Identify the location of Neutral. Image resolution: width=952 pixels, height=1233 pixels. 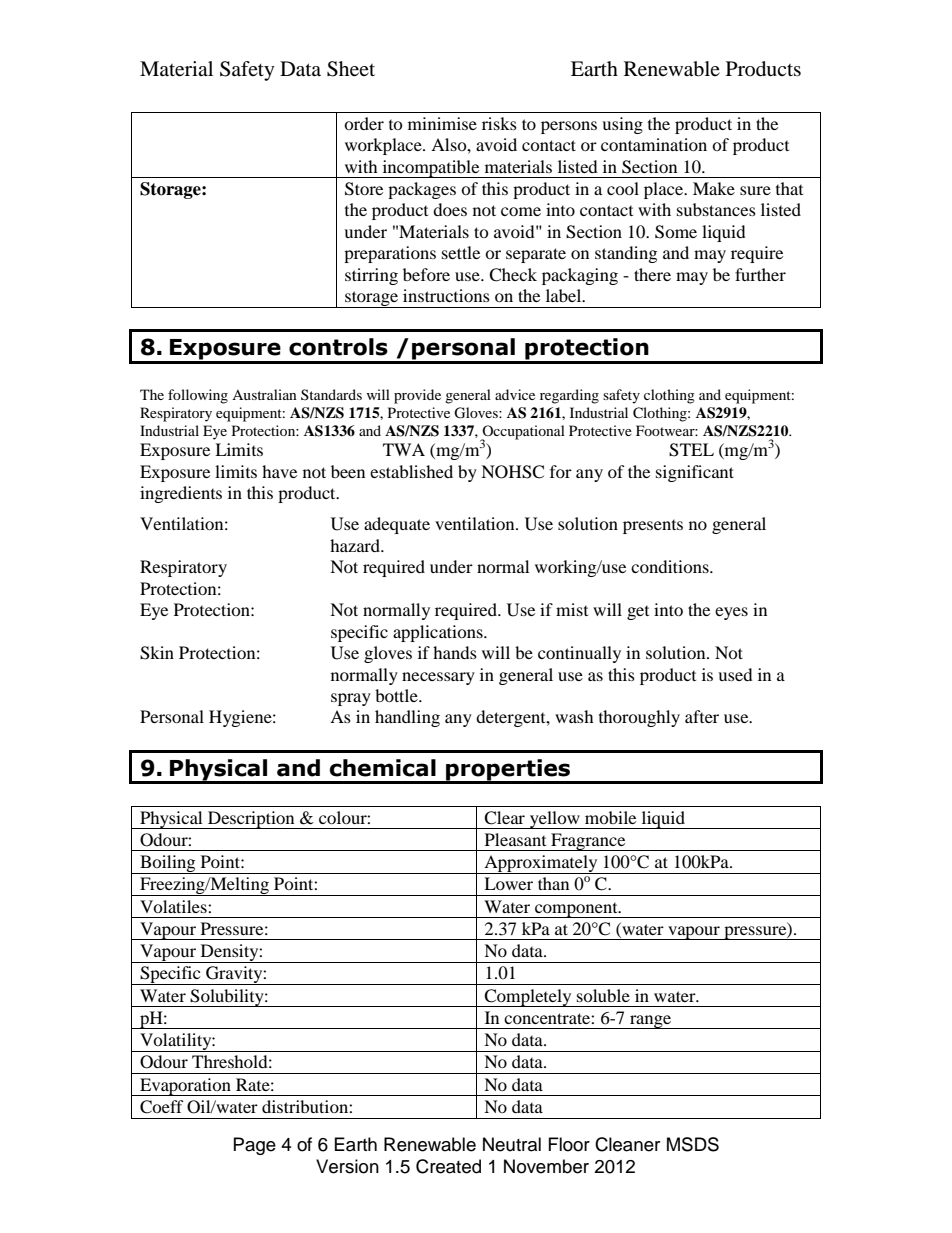
(512, 1144).
